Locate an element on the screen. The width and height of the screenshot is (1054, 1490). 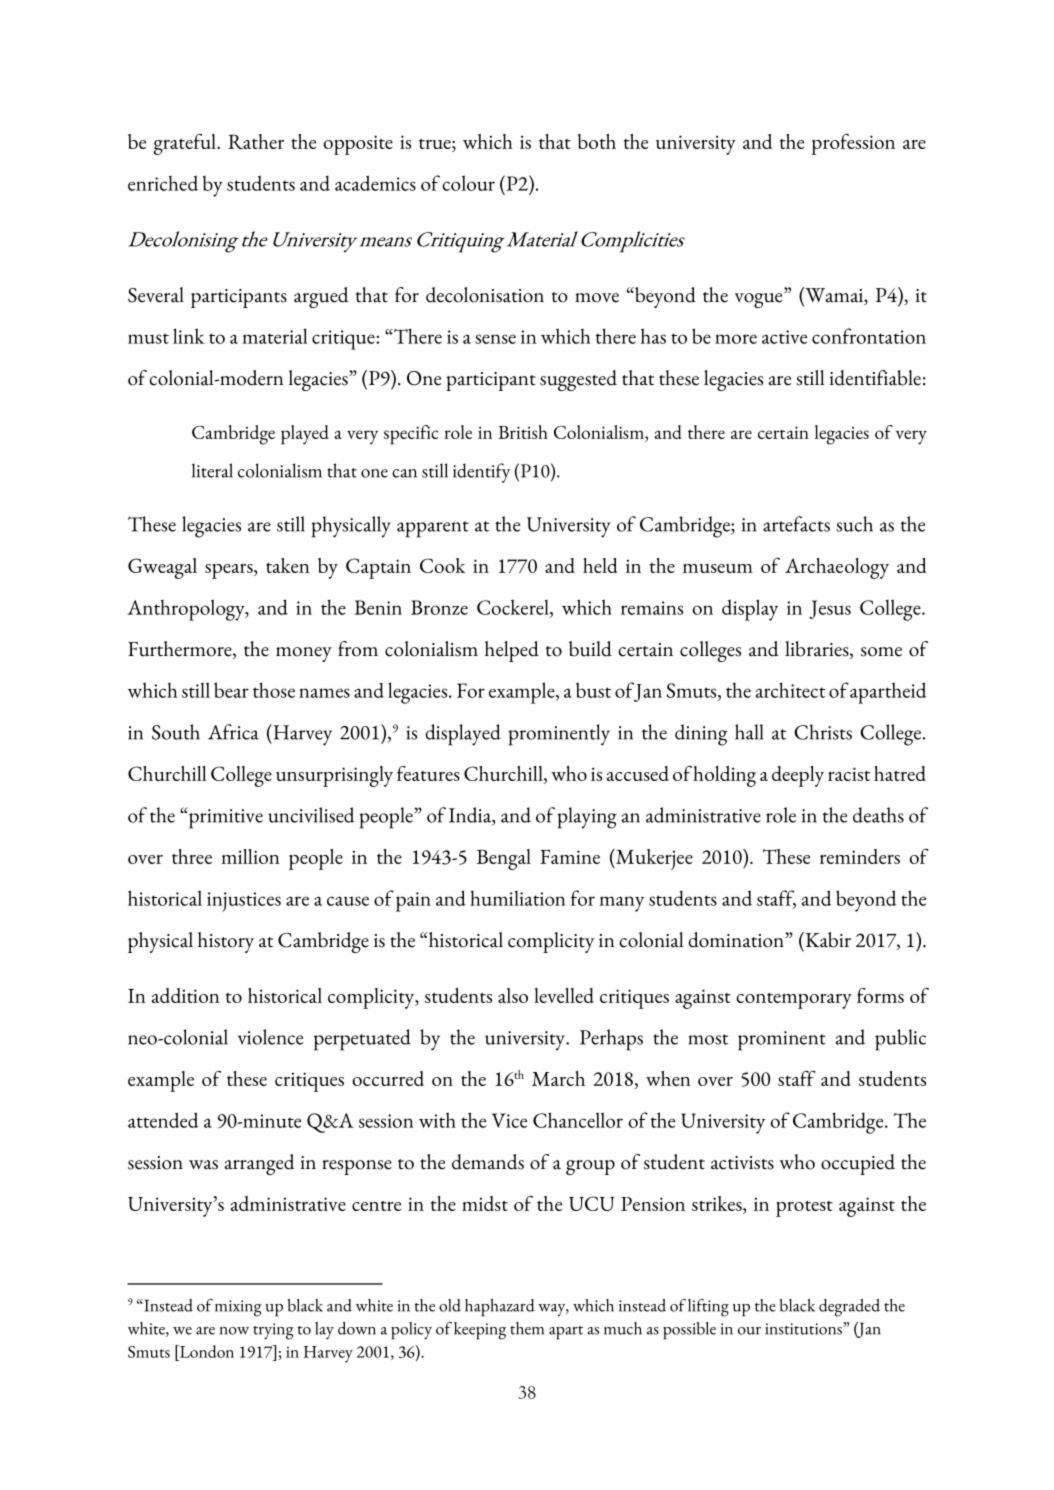
colour is located at coordinates (468, 183).
